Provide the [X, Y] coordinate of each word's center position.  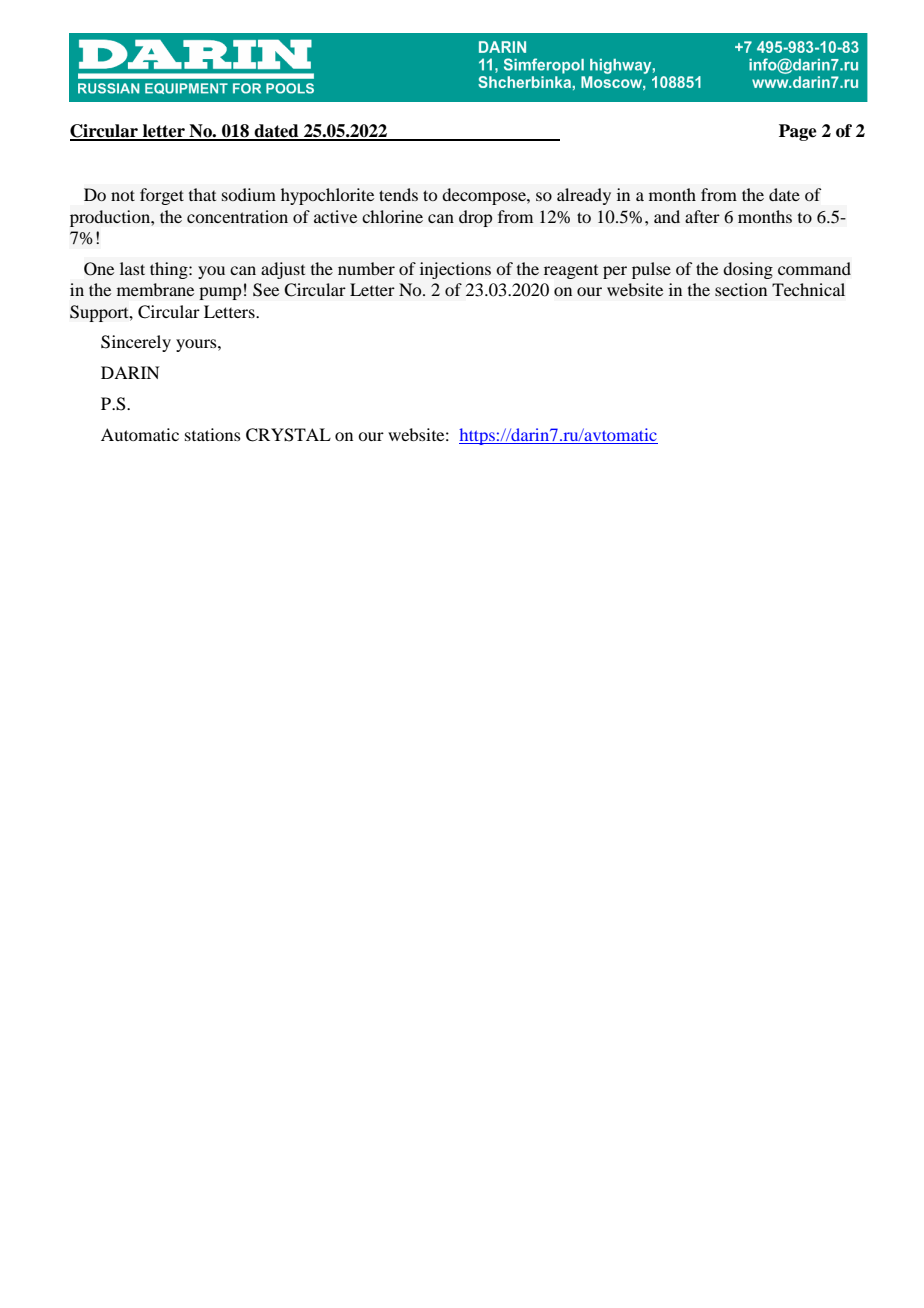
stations [213, 434]
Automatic [140, 434]
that [202, 194]
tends [398, 194]
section [741, 289]
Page [798, 132]
